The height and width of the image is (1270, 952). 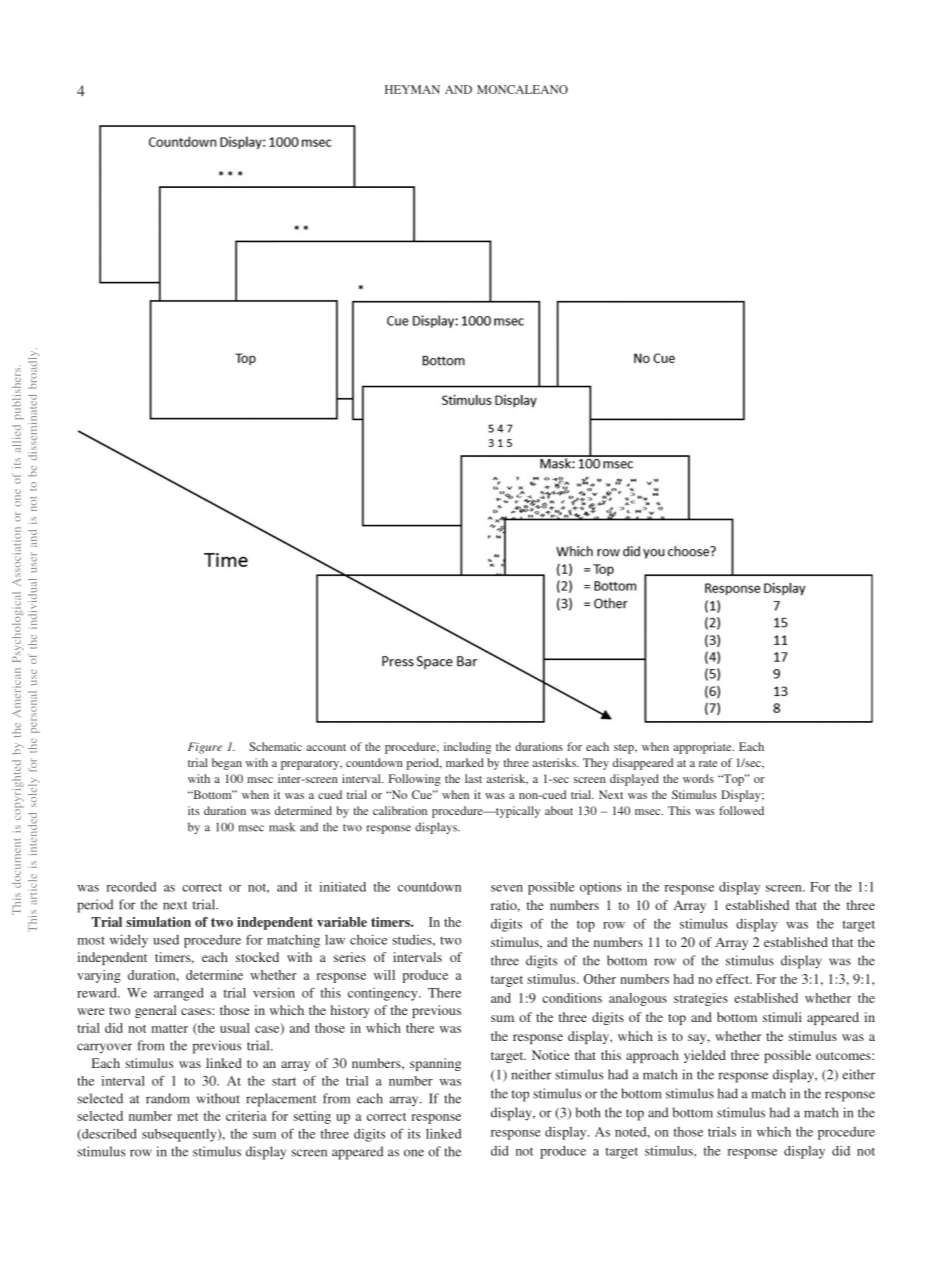 What do you see at coordinates (625, 749) in the image?
I see `step` at bounding box center [625, 749].
